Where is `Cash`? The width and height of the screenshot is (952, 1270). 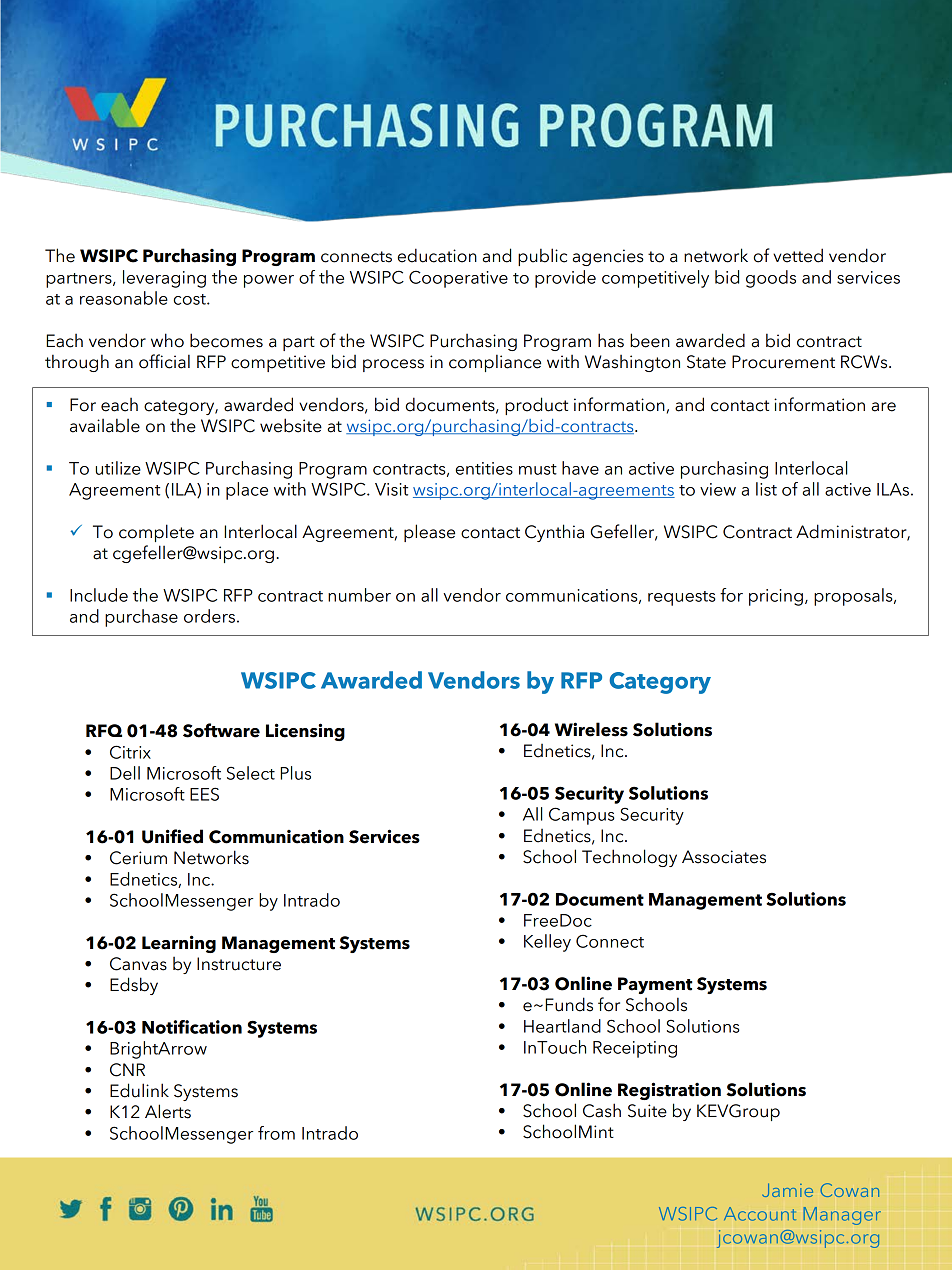
Cash is located at coordinates (602, 1110).
